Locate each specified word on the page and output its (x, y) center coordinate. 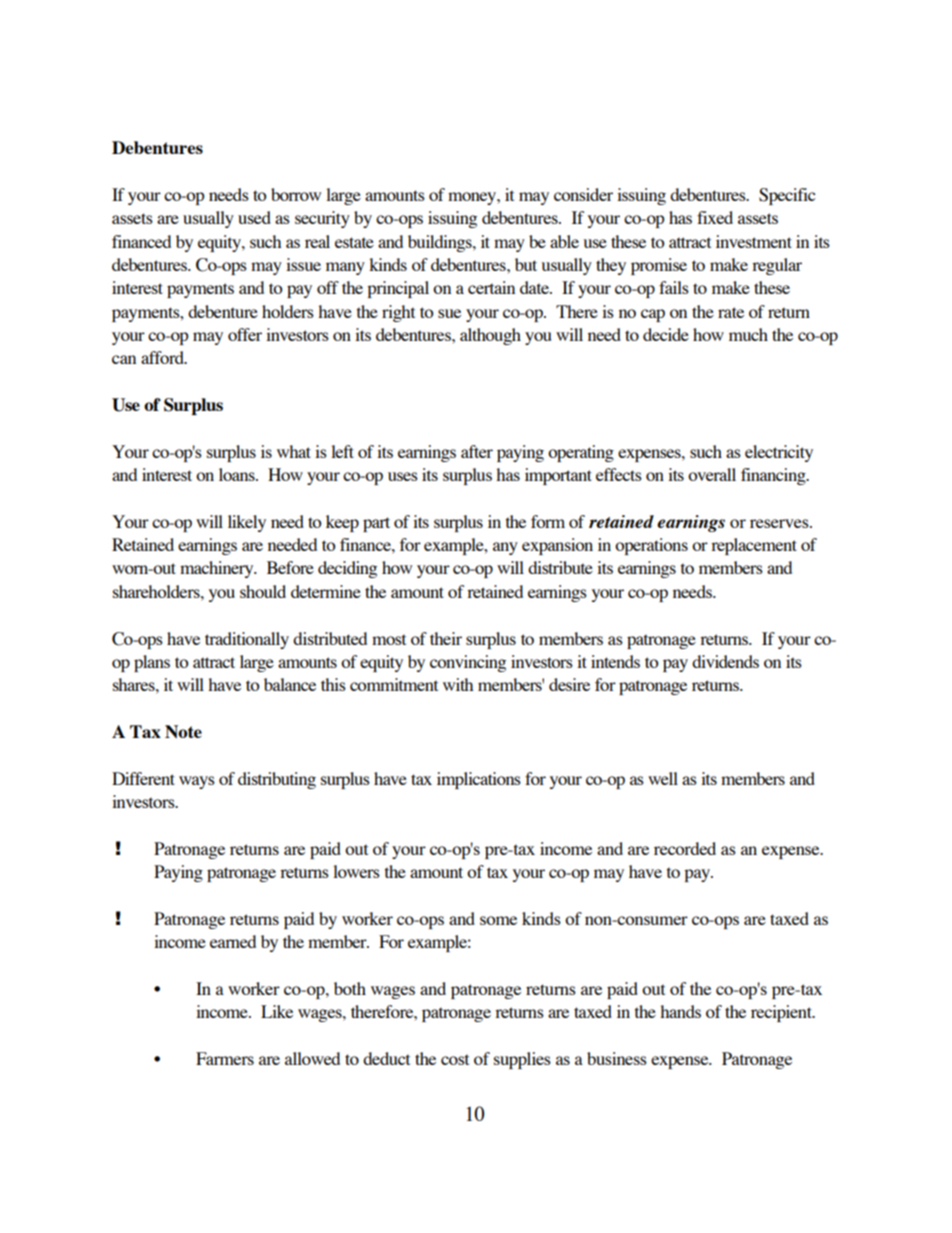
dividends (725, 661)
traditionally (247, 640)
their (446, 638)
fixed (715, 217)
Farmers (225, 1058)
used (254, 217)
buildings (441, 243)
